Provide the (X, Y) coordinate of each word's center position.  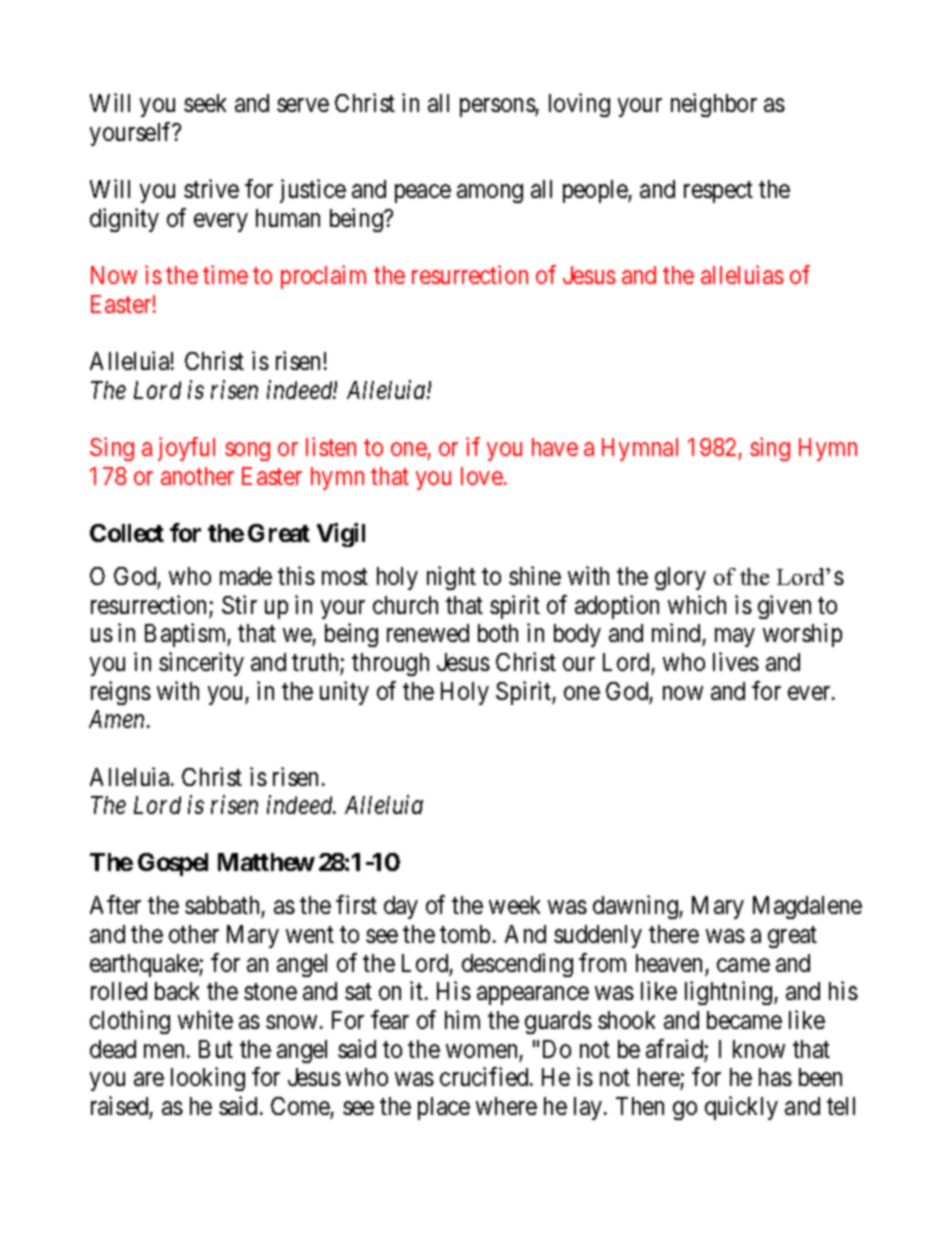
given (784, 607)
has (775, 1077)
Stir (239, 604)
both (498, 633)
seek (205, 103)
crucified (485, 1076)
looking (208, 1079)
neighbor (714, 105)
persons (498, 108)
